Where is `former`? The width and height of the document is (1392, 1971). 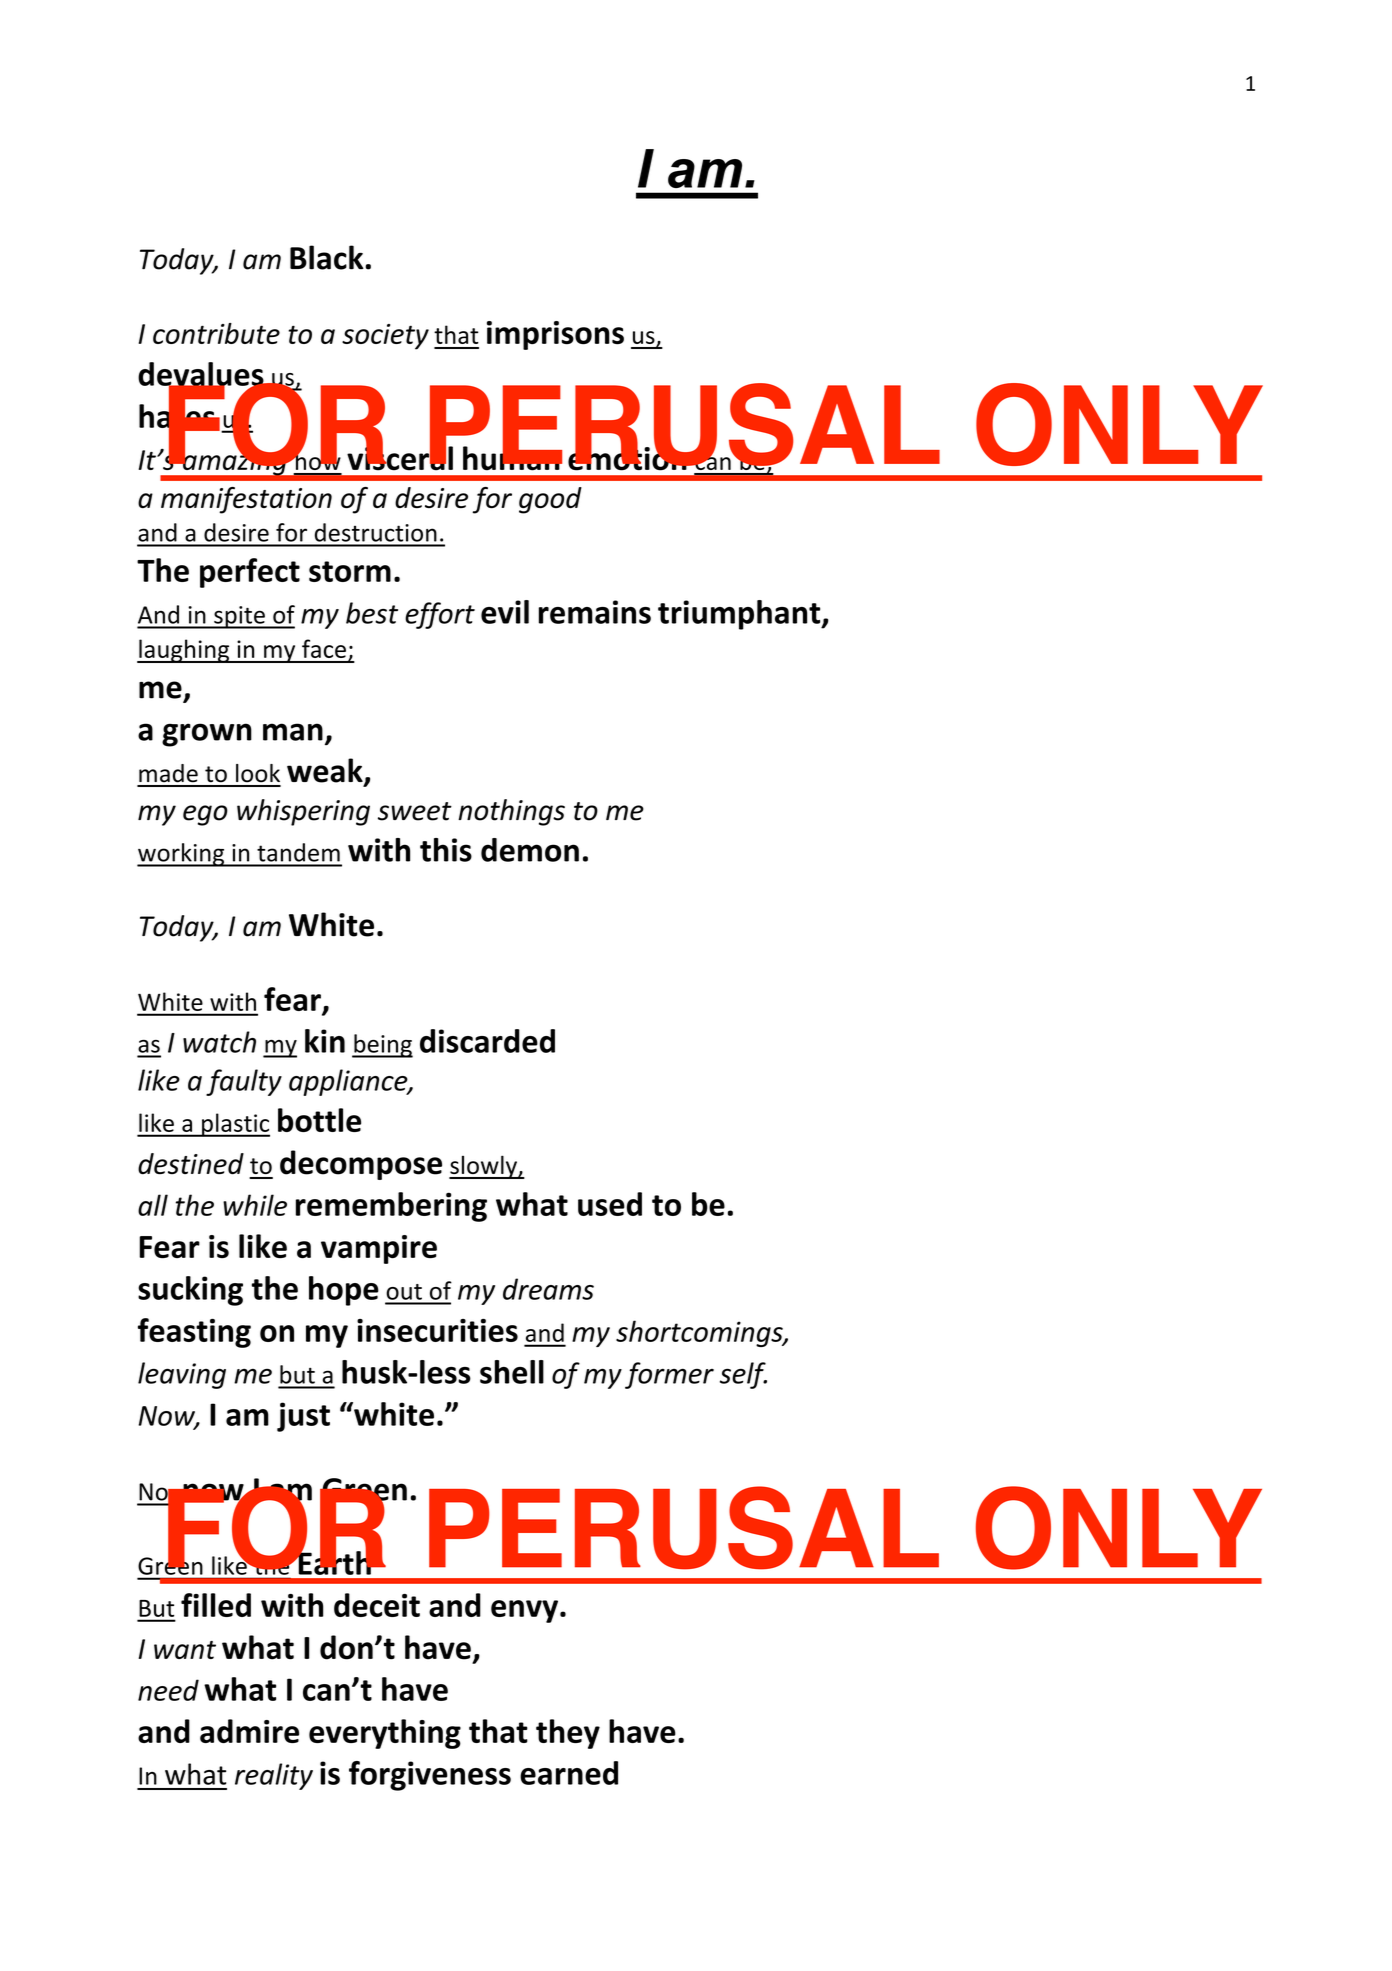
former is located at coordinates (669, 1375).
